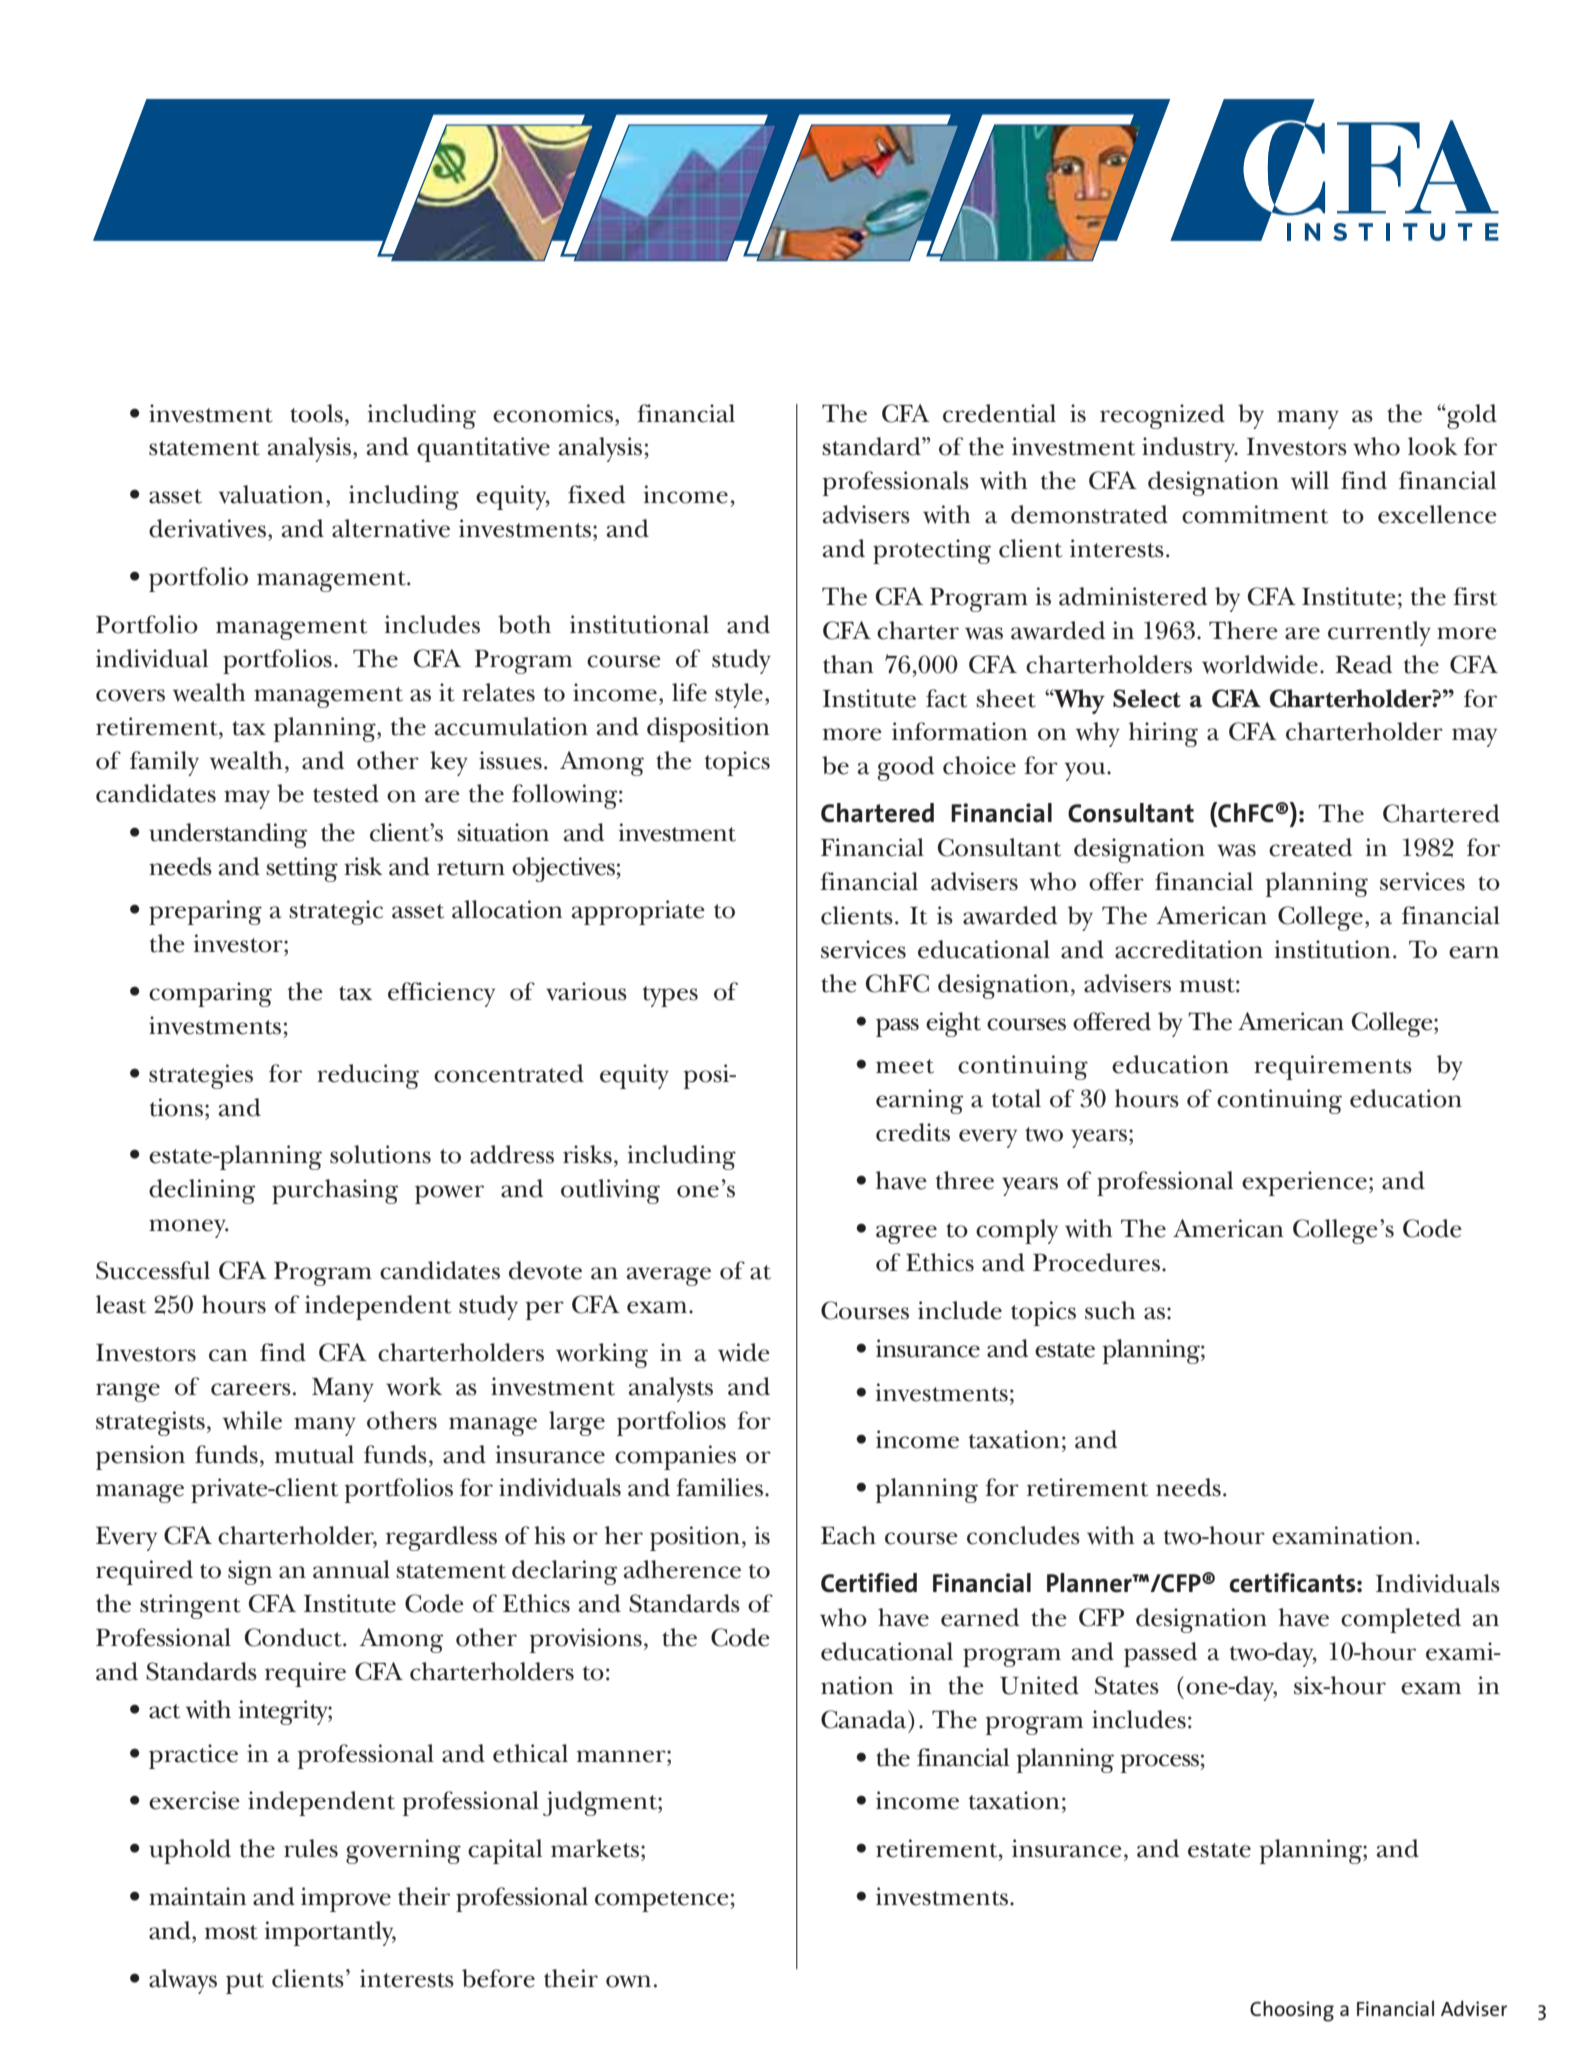 The image size is (1594, 2063). Describe the element at coordinates (670, 996) in the document. I see `types` at that location.
